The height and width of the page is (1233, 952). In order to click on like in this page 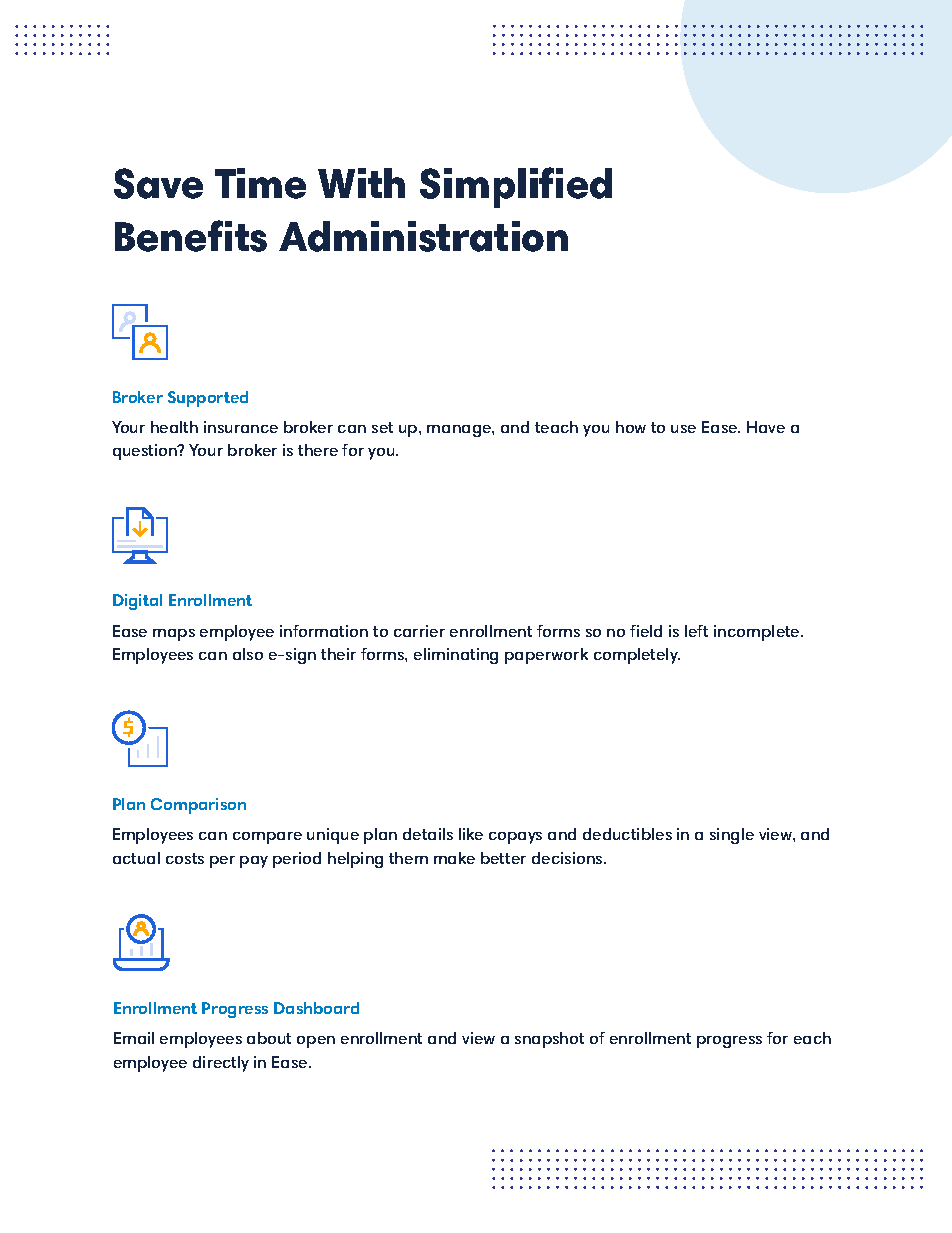, I will do `click(471, 834)`.
